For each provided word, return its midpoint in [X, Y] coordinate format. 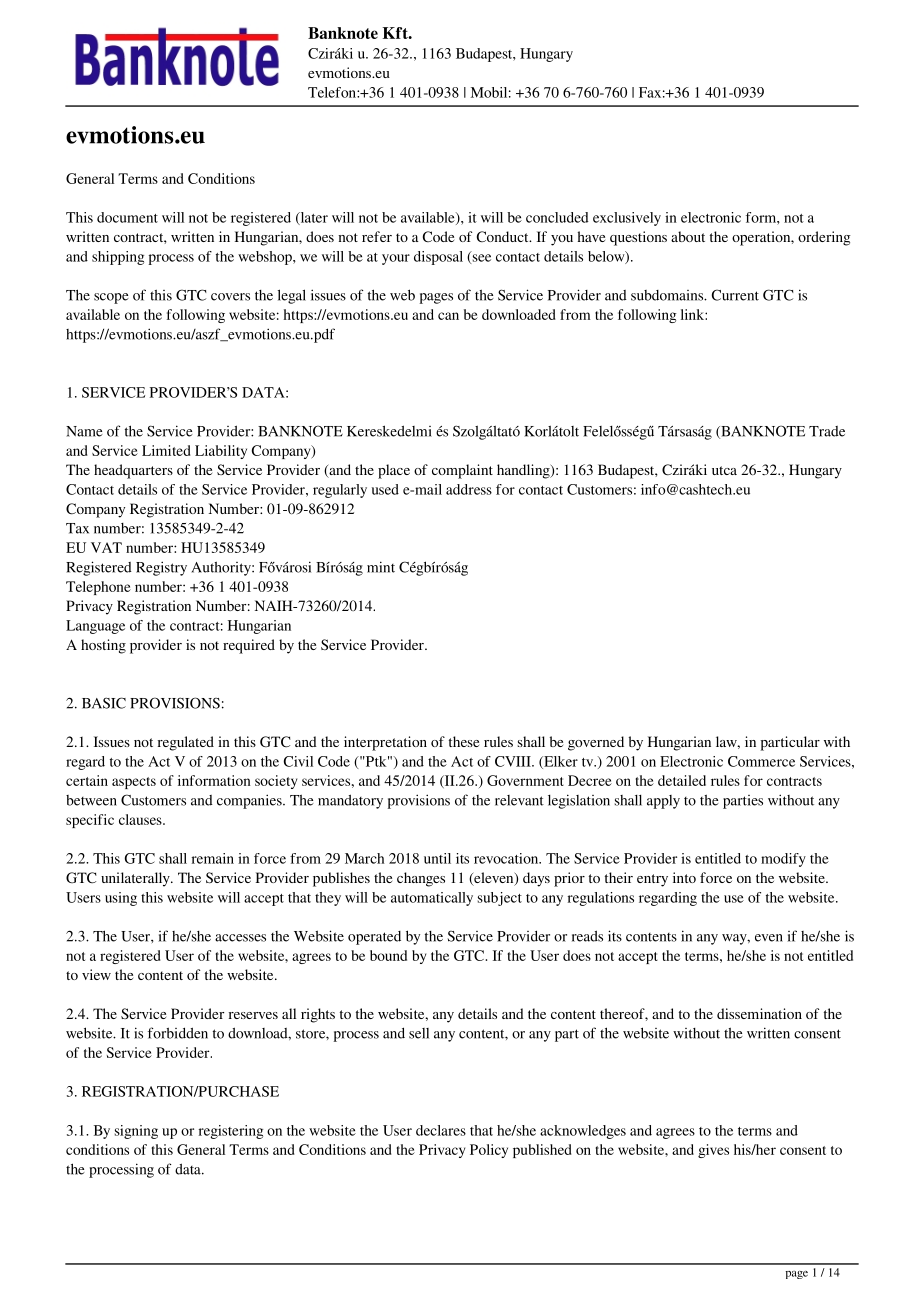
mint [381, 567]
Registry [161, 568]
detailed [682, 780]
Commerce [761, 761]
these [464, 741]
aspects [134, 783]
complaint [462, 471]
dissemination [759, 1013]
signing [136, 1132]
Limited [166, 450]
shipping [118, 258]
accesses [240, 938]
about [688, 236]
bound [388, 955]
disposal [438, 258]
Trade [827, 431]
